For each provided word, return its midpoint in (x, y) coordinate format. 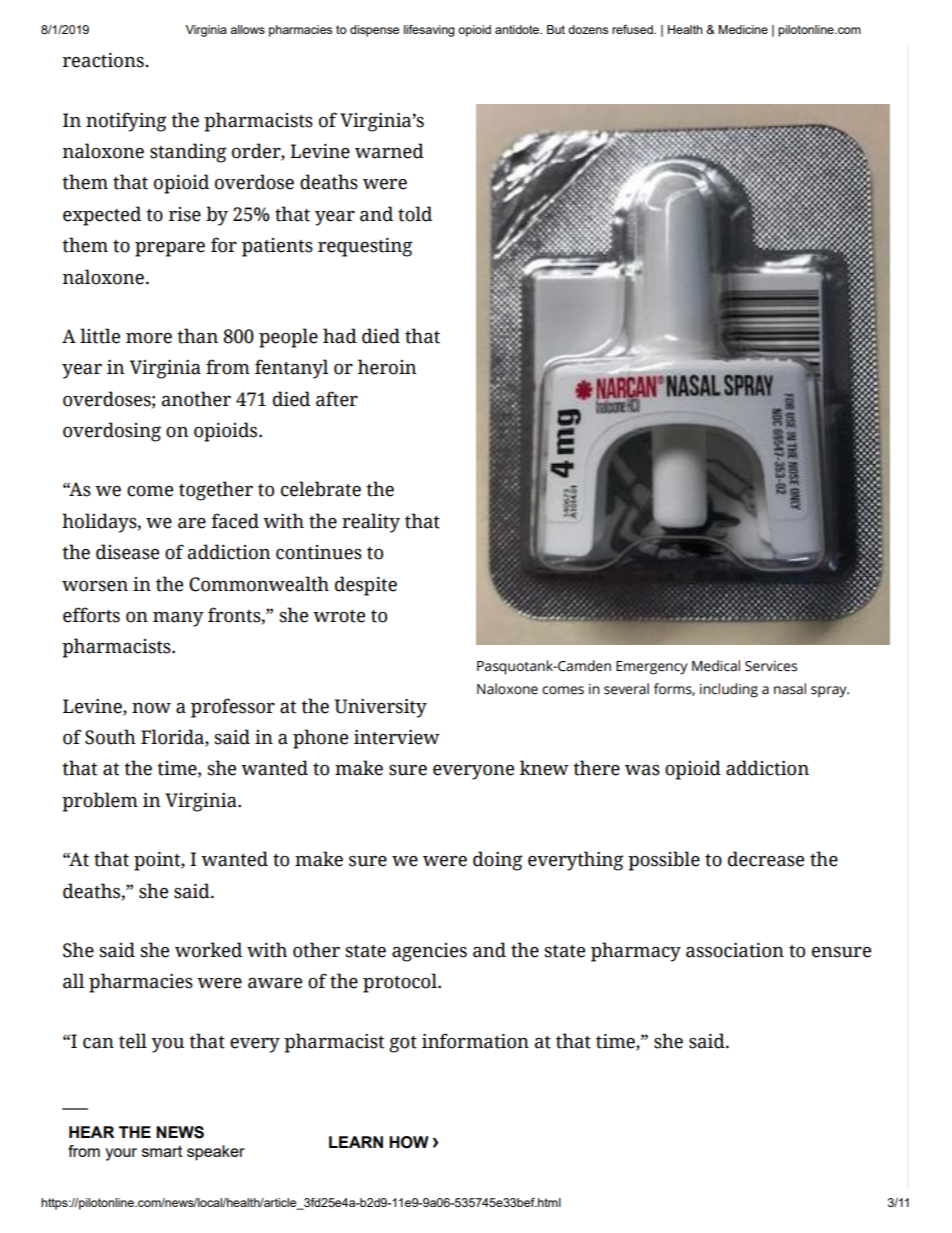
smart (162, 1151)
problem (100, 802)
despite (366, 586)
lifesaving (429, 31)
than (197, 336)
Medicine (743, 29)
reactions (104, 60)
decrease (766, 859)
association (735, 950)
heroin (387, 367)
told (415, 214)
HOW (409, 1142)
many (178, 619)
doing (497, 861)
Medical (716, 666)
